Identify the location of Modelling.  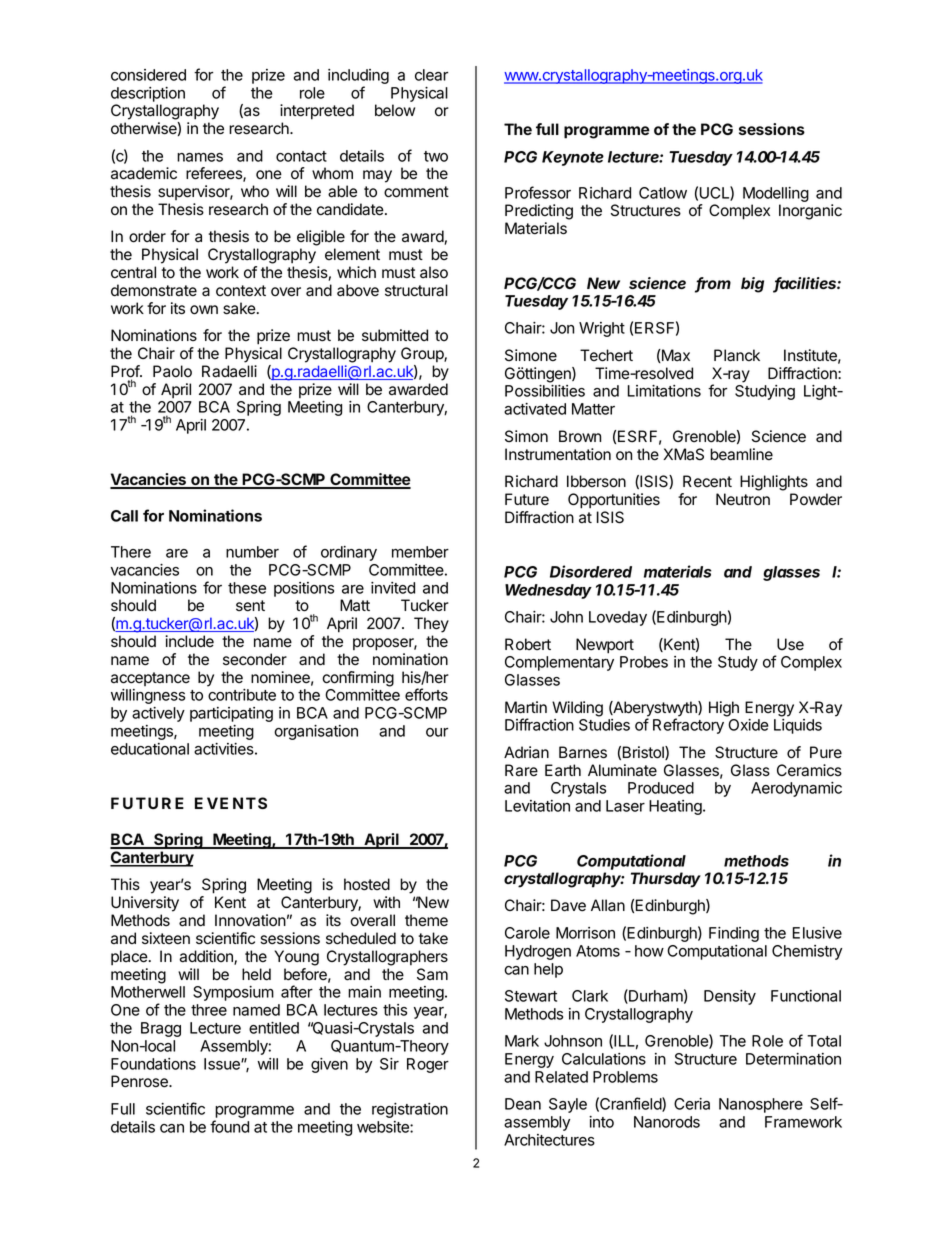
(776, 194).
